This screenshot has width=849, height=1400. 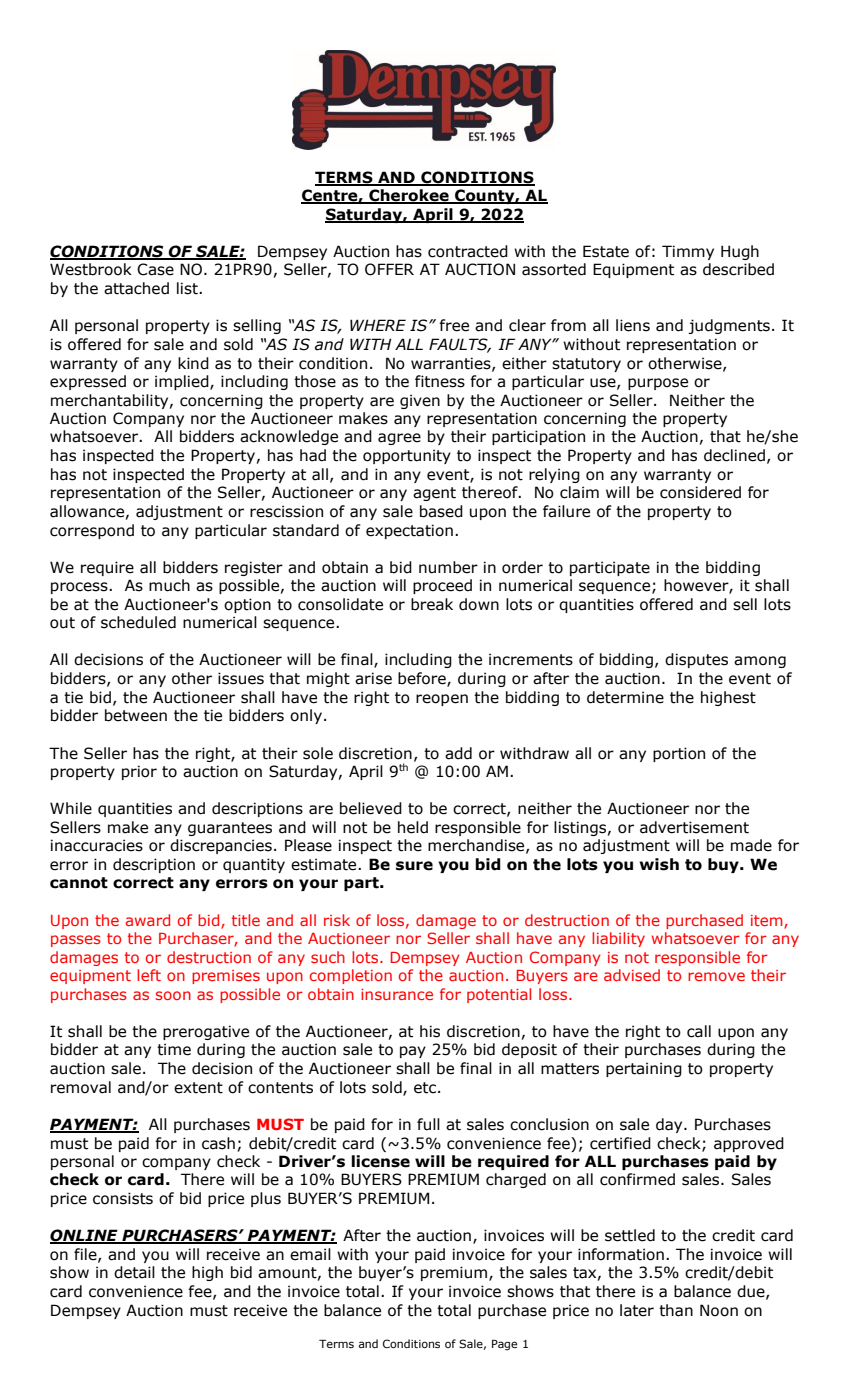 I want to click on Timmy, so click(x=688, y=252).
